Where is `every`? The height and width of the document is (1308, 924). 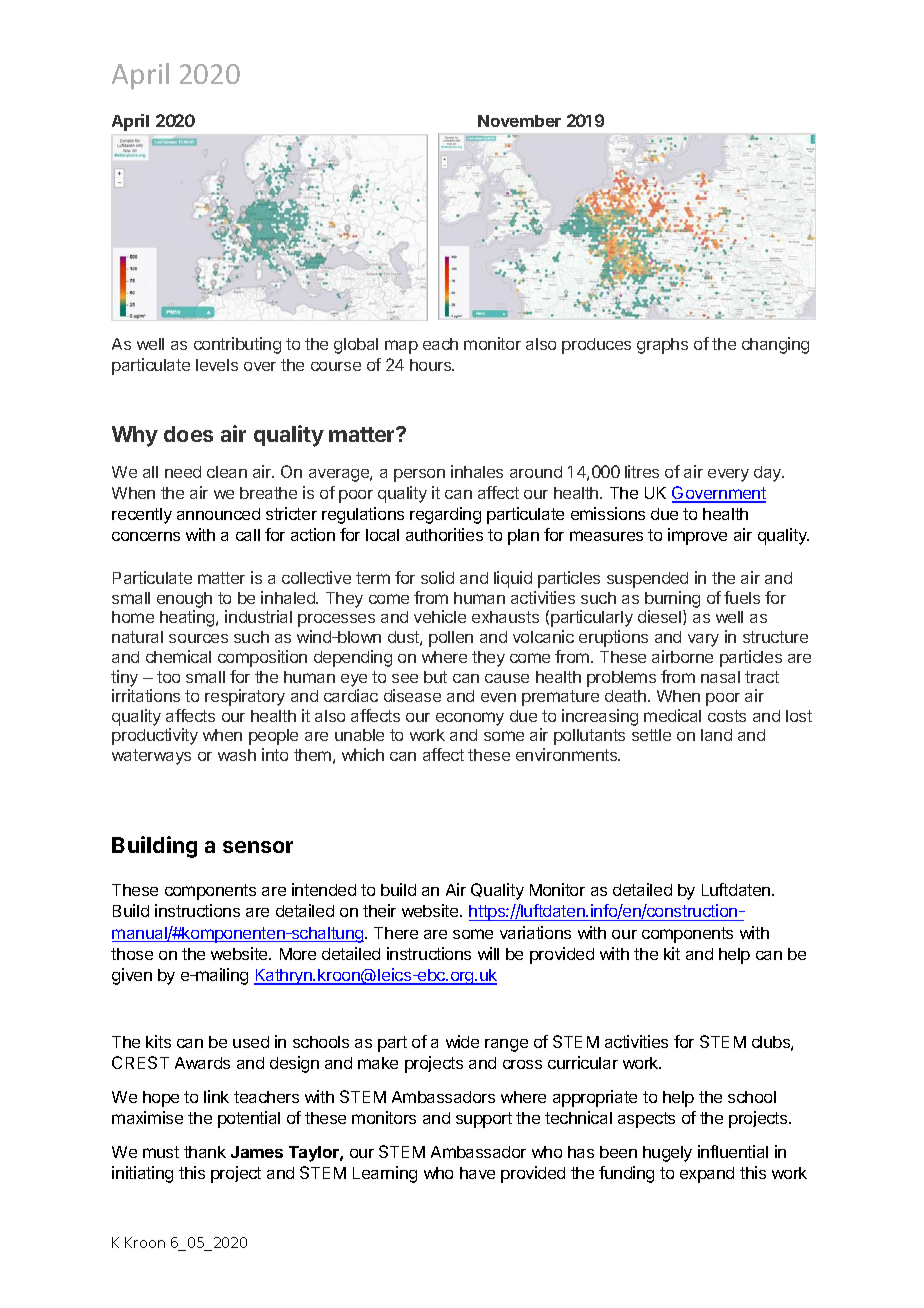 every is located at coordinates (728, 475).
